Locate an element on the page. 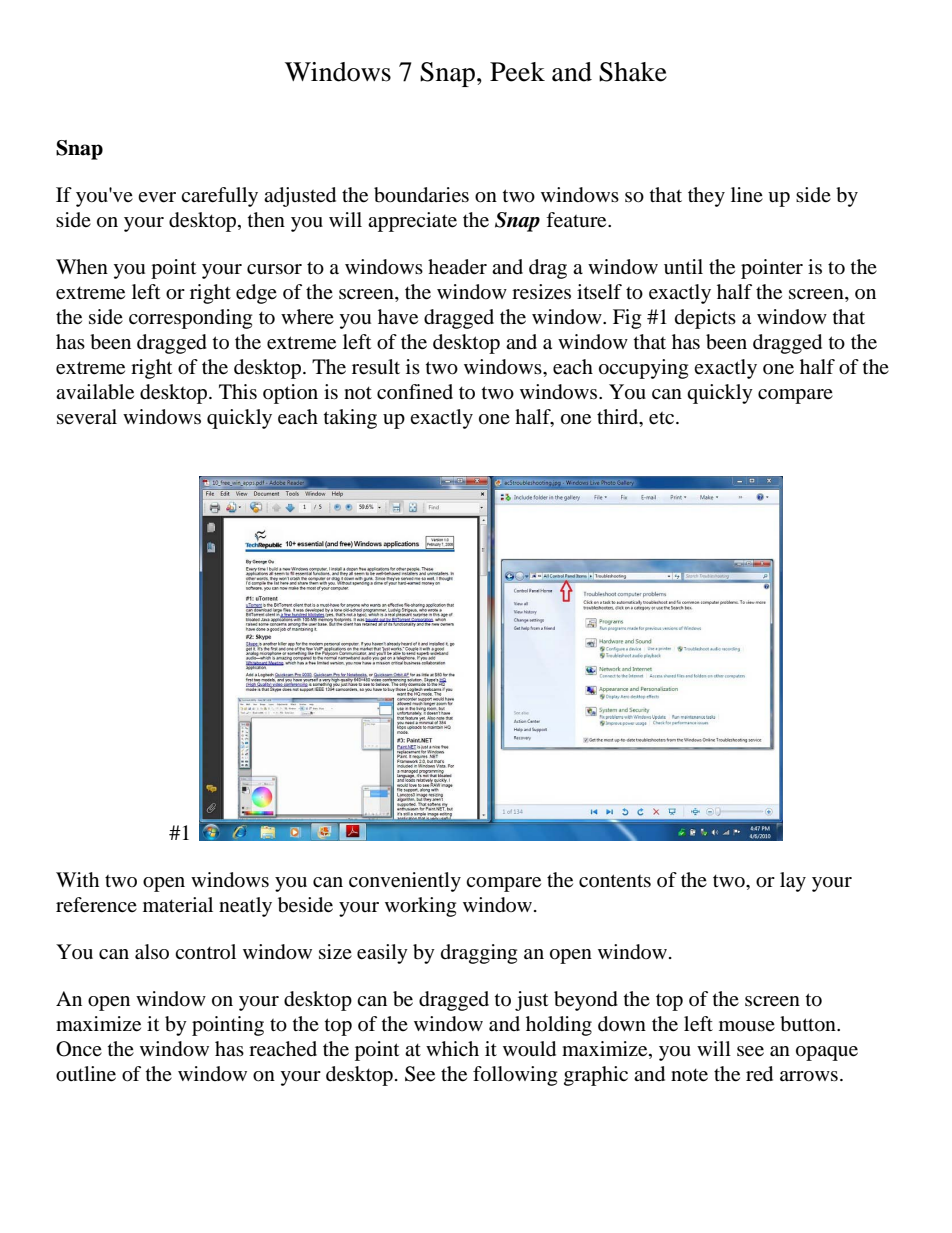 The width and height of the page is (952, 1233). taking is located at coordinates (350, 419).
